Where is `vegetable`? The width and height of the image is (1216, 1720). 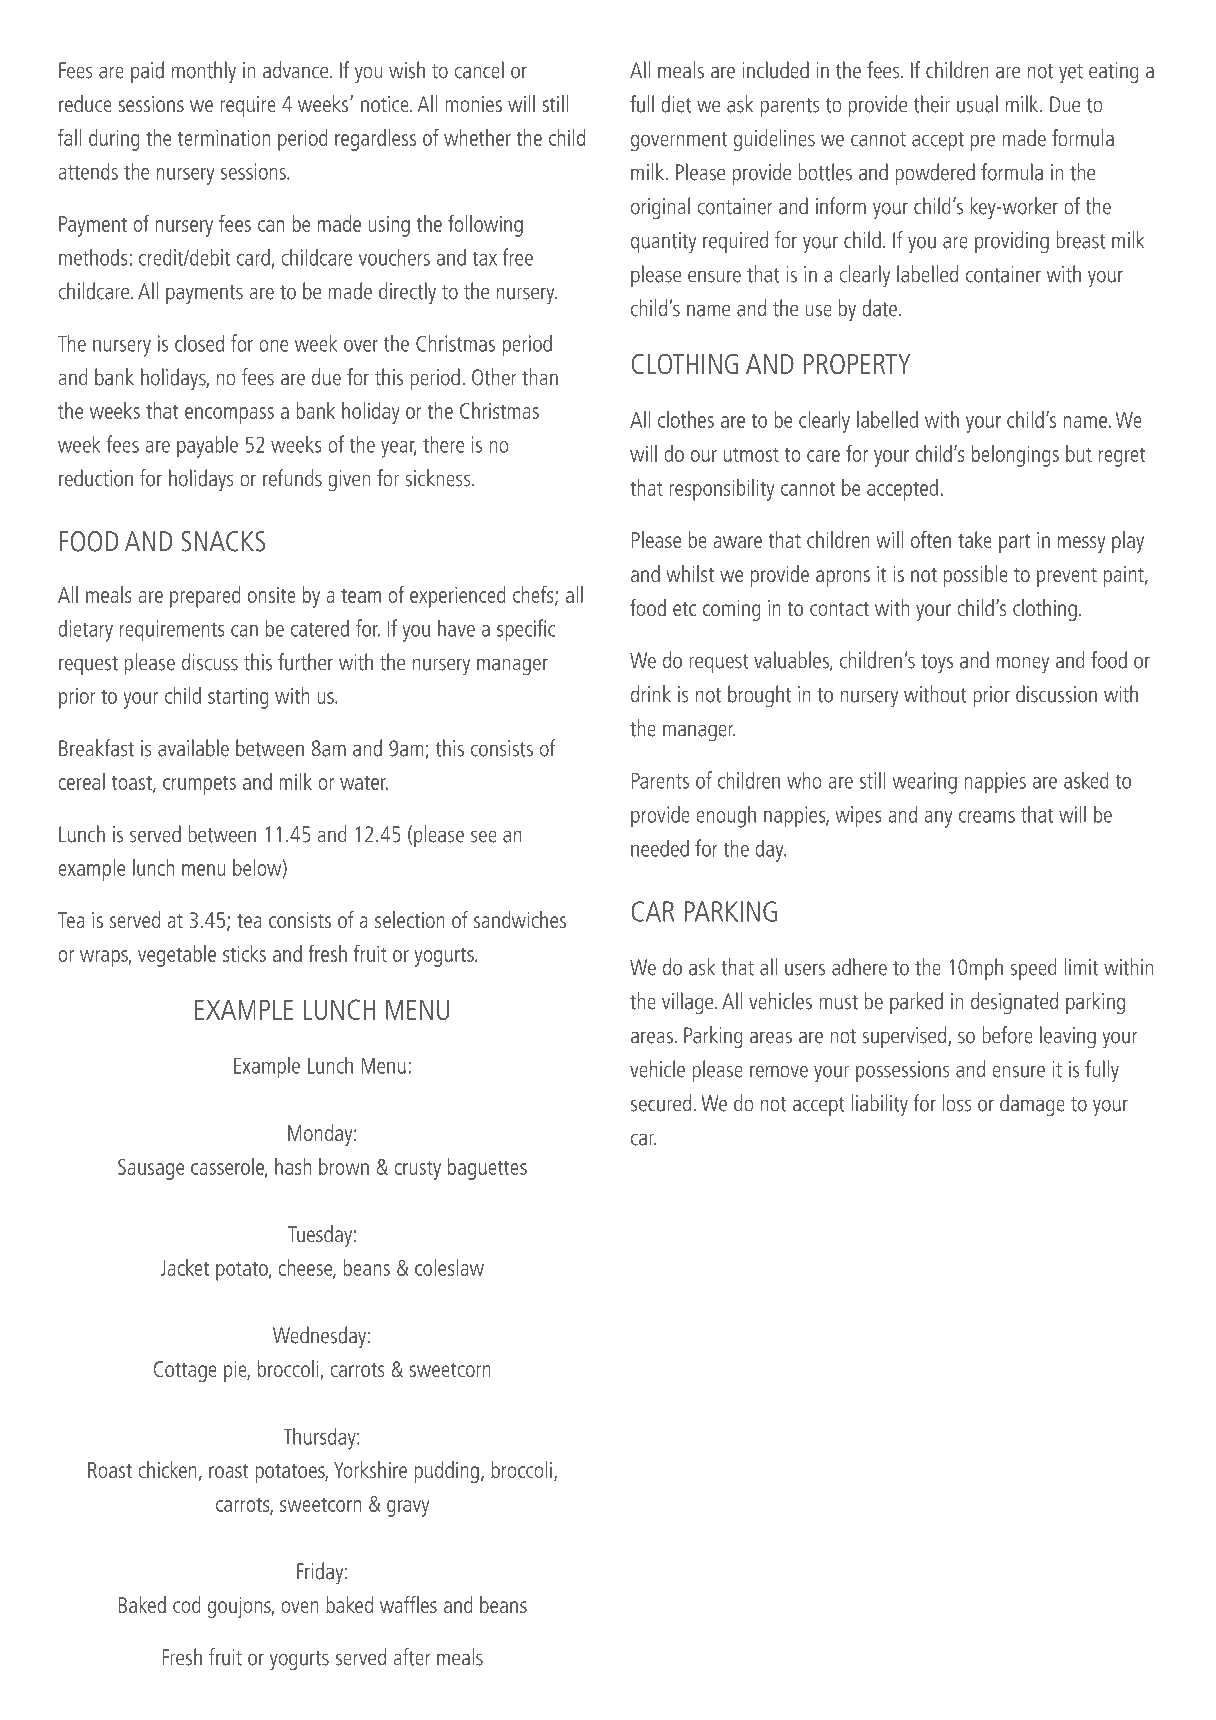 vegetable is located at coordinates (177, 956).
